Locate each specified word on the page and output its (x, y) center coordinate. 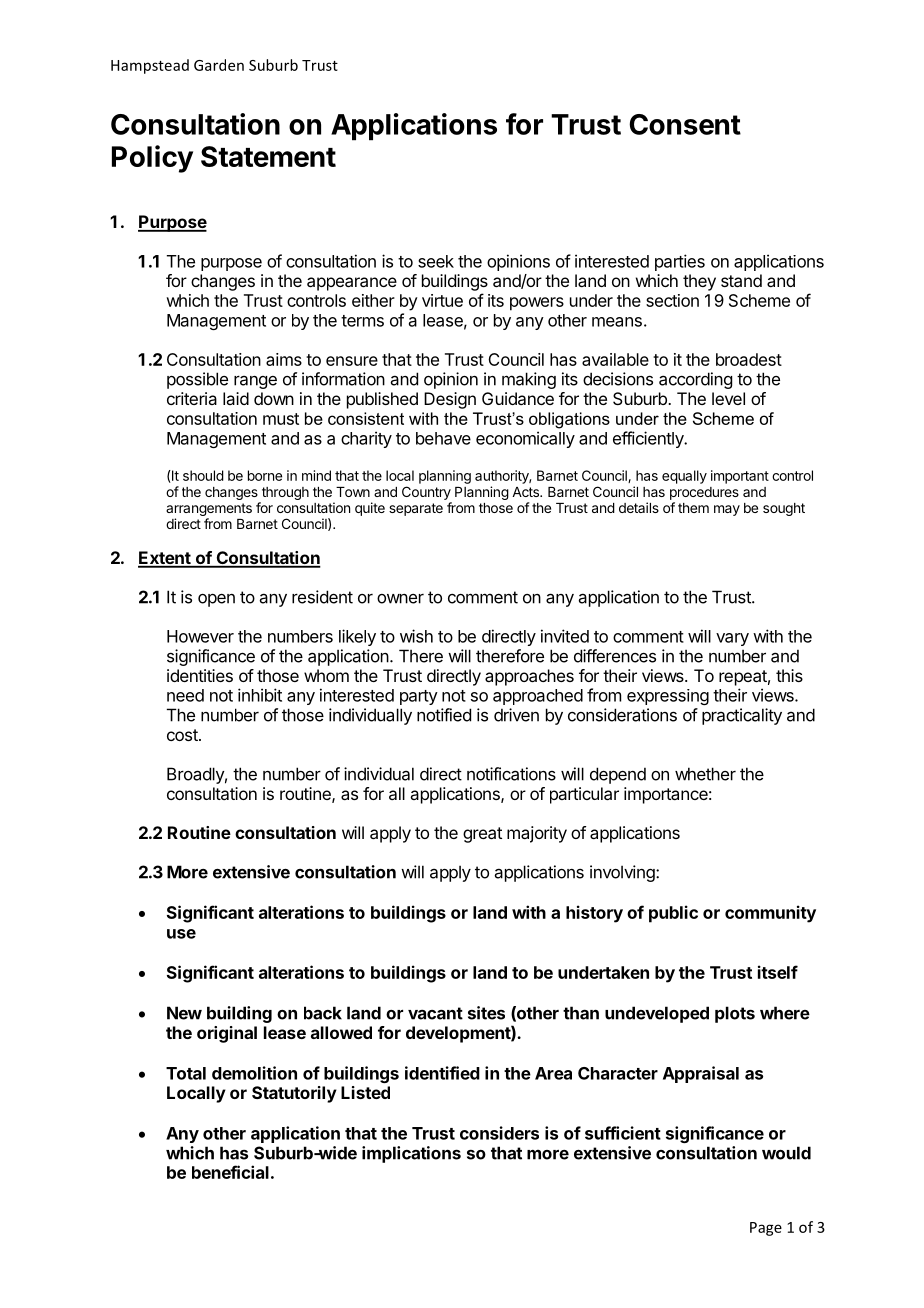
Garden (219, 65)
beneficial (230, 1172)
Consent (685, 124)
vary (732, 639)
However (200, 636)
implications (411, 1154)
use (181, 934)
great (482, 835)
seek (436, 261)
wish (416, 636)
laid (236, 398)
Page (766, 1229)
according (695, 380)
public (673, 914)
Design (450, 400)
